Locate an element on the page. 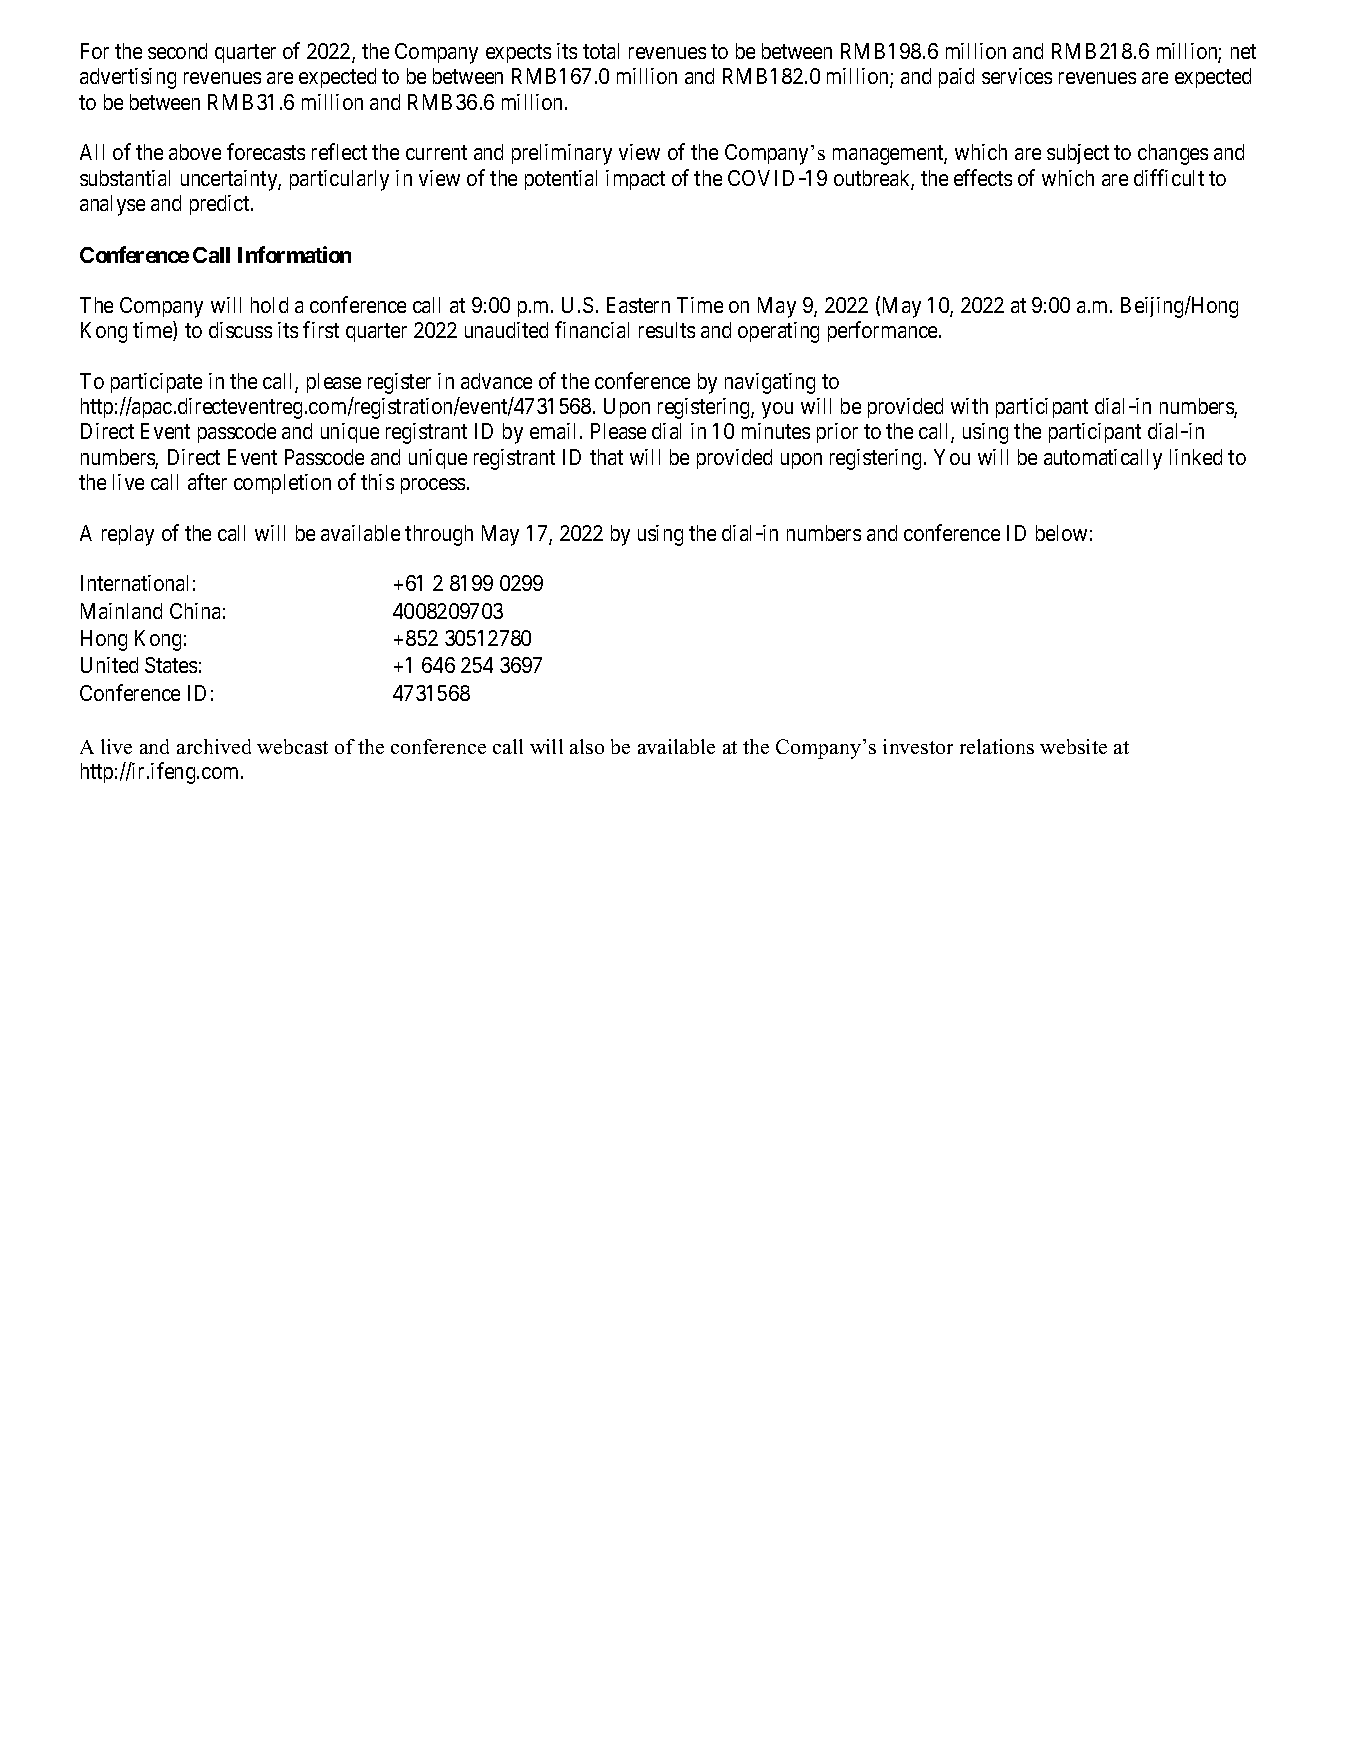 The width and height of the document is (1349, 1746). linked is located at coordinates (1196, 457).
